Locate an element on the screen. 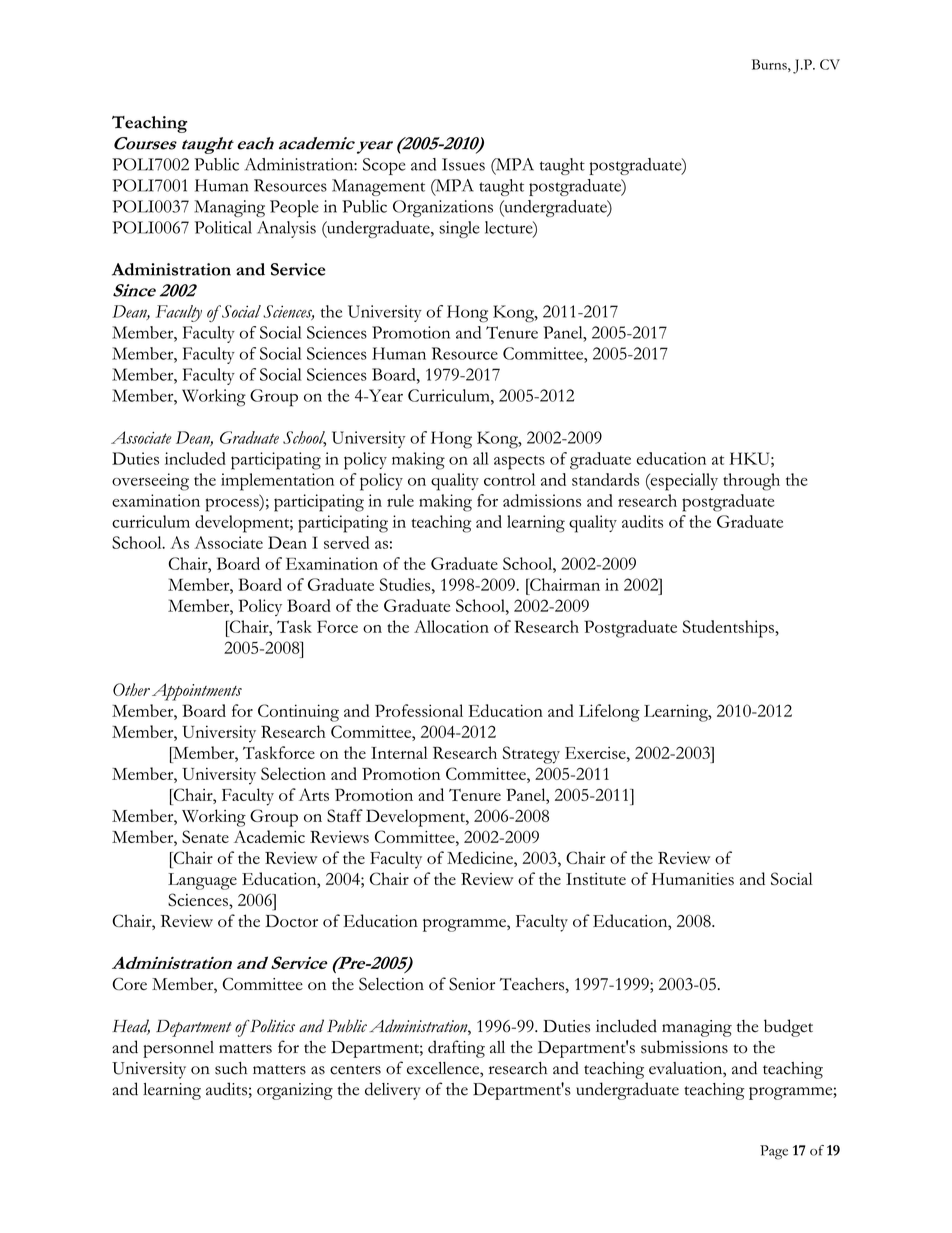  Allocation is located at coordinates (451, 626).
